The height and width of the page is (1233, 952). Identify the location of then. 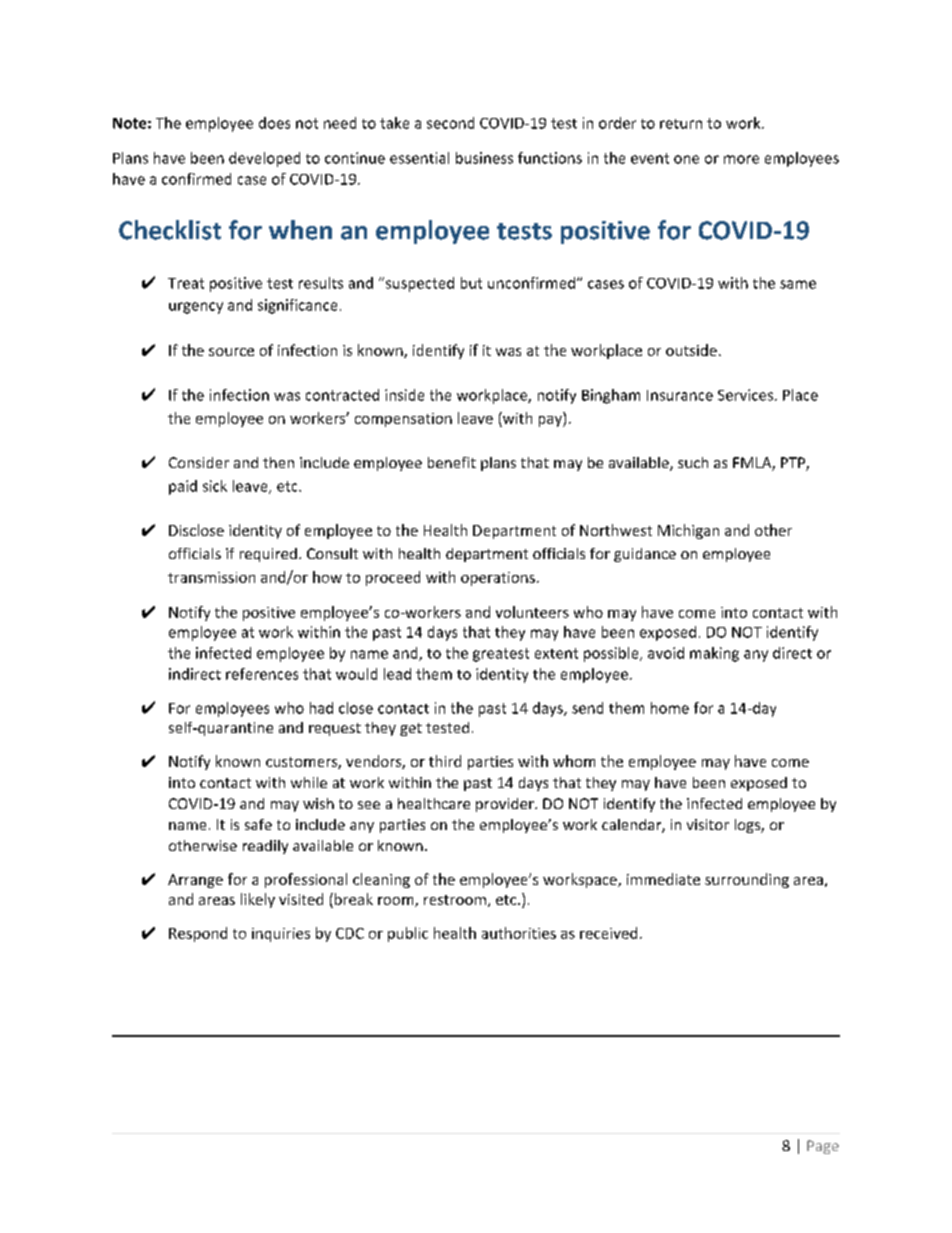
(278, 462).
